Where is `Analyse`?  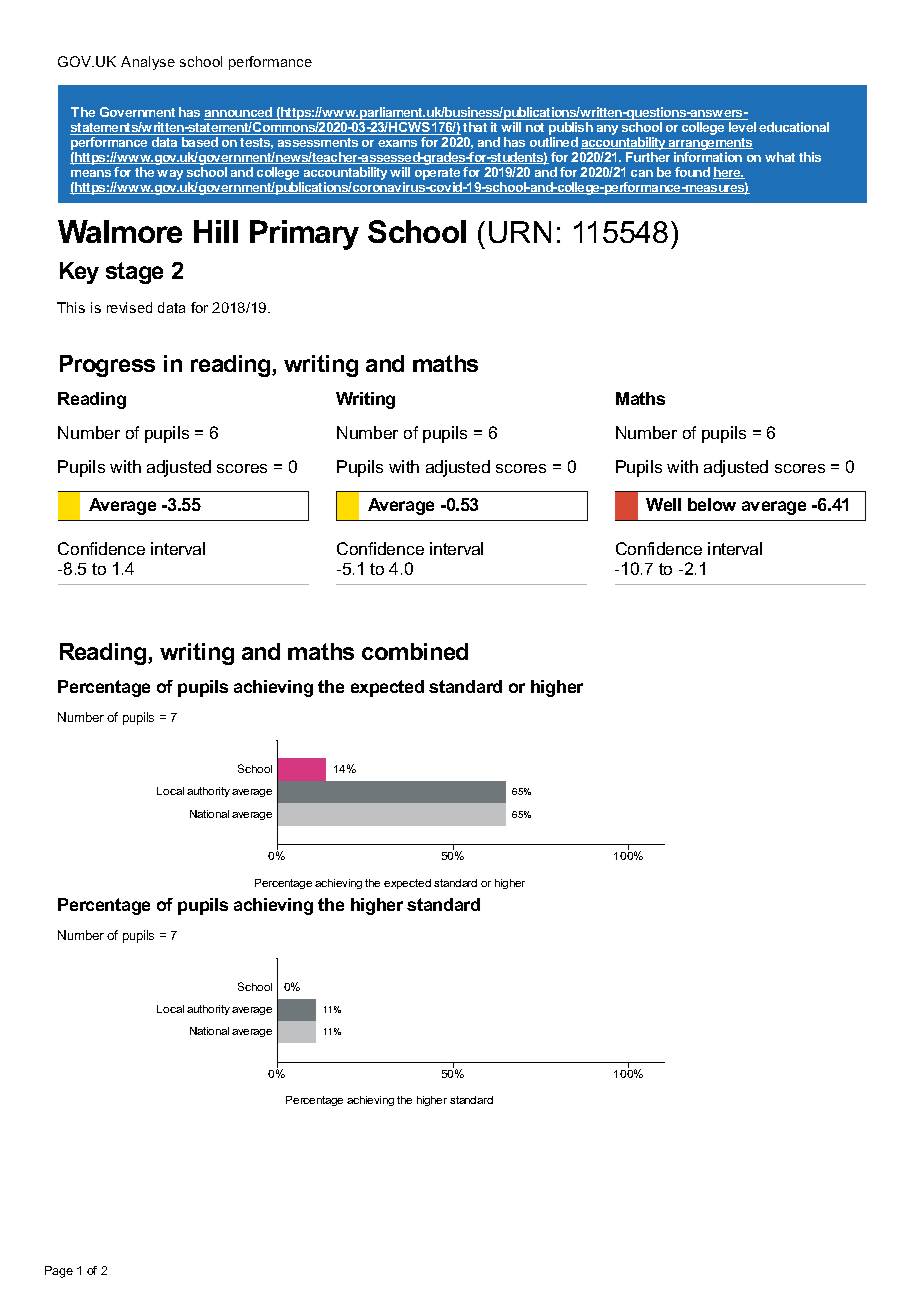 Analyse is located at coordinates (148, 63).
